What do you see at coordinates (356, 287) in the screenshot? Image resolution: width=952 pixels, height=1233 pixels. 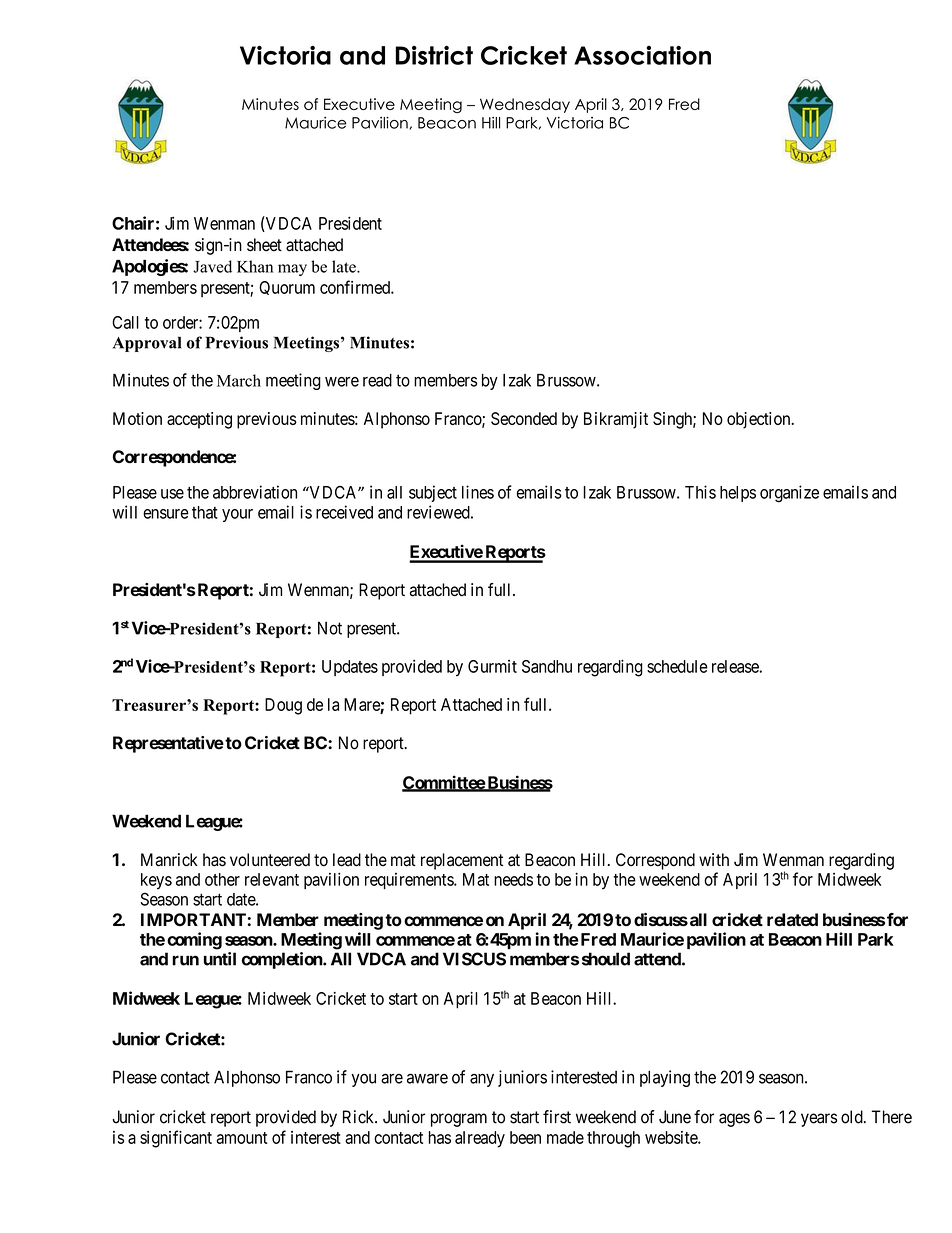 I see `confirmed` at bounding box center [356, 287].
